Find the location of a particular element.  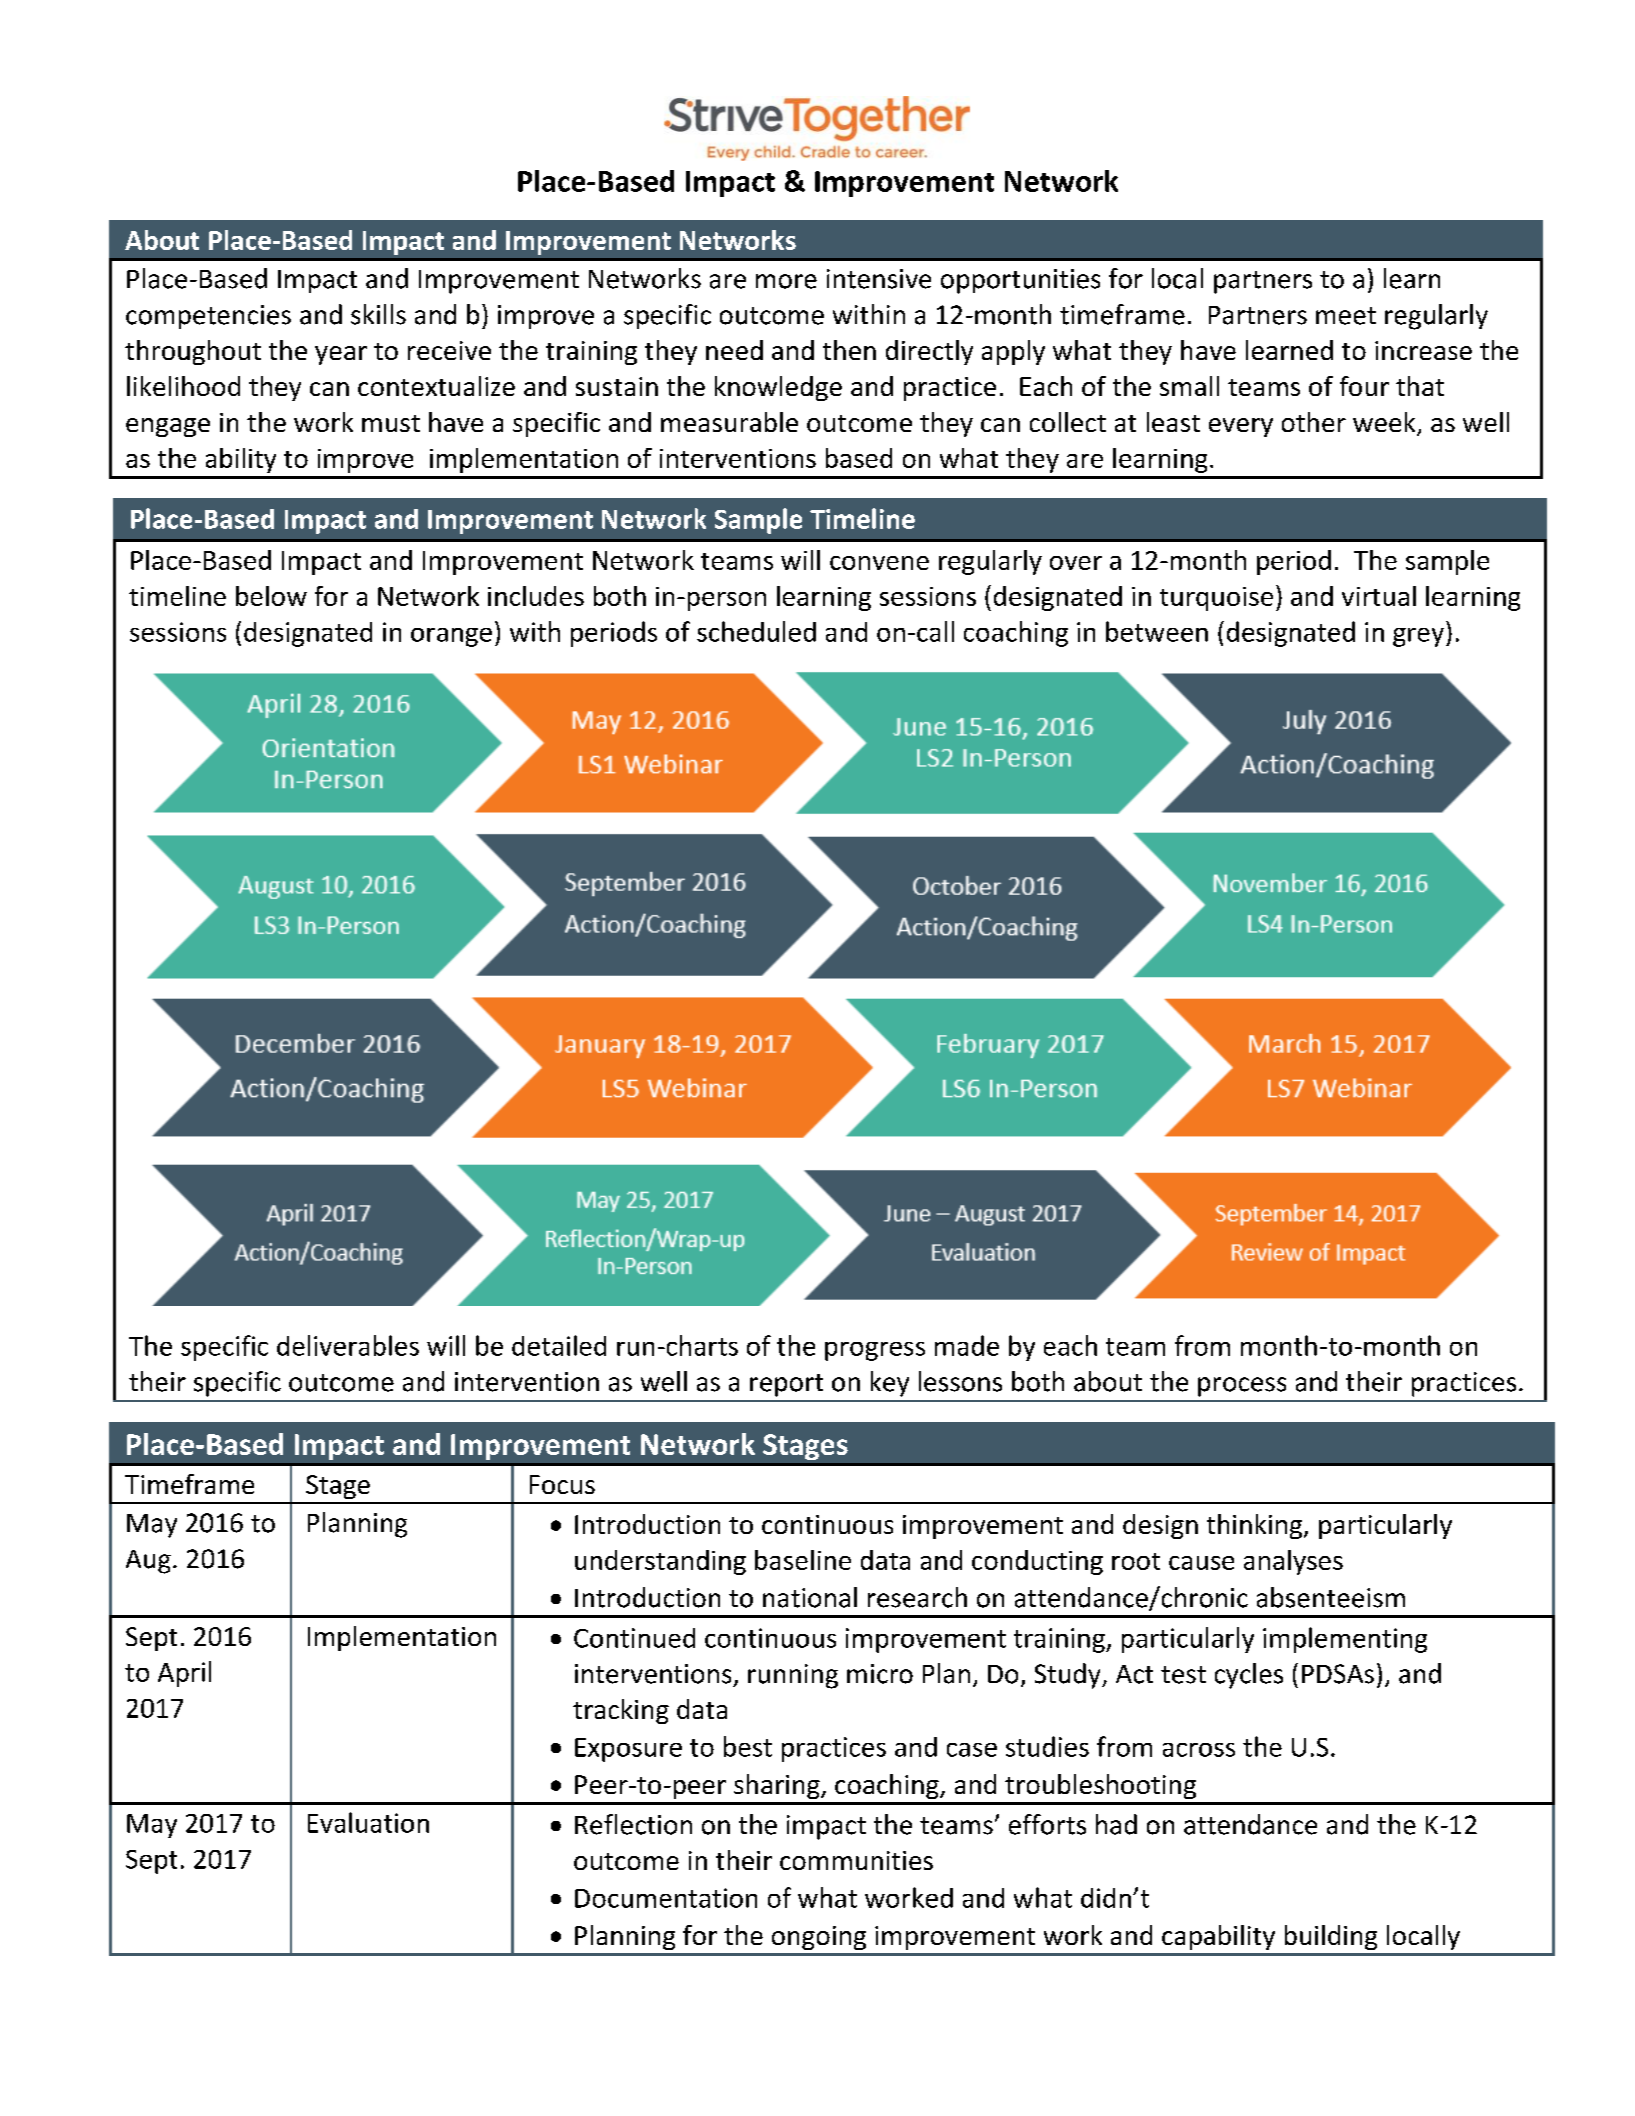

communities is located at coordinates (856, 1860).
